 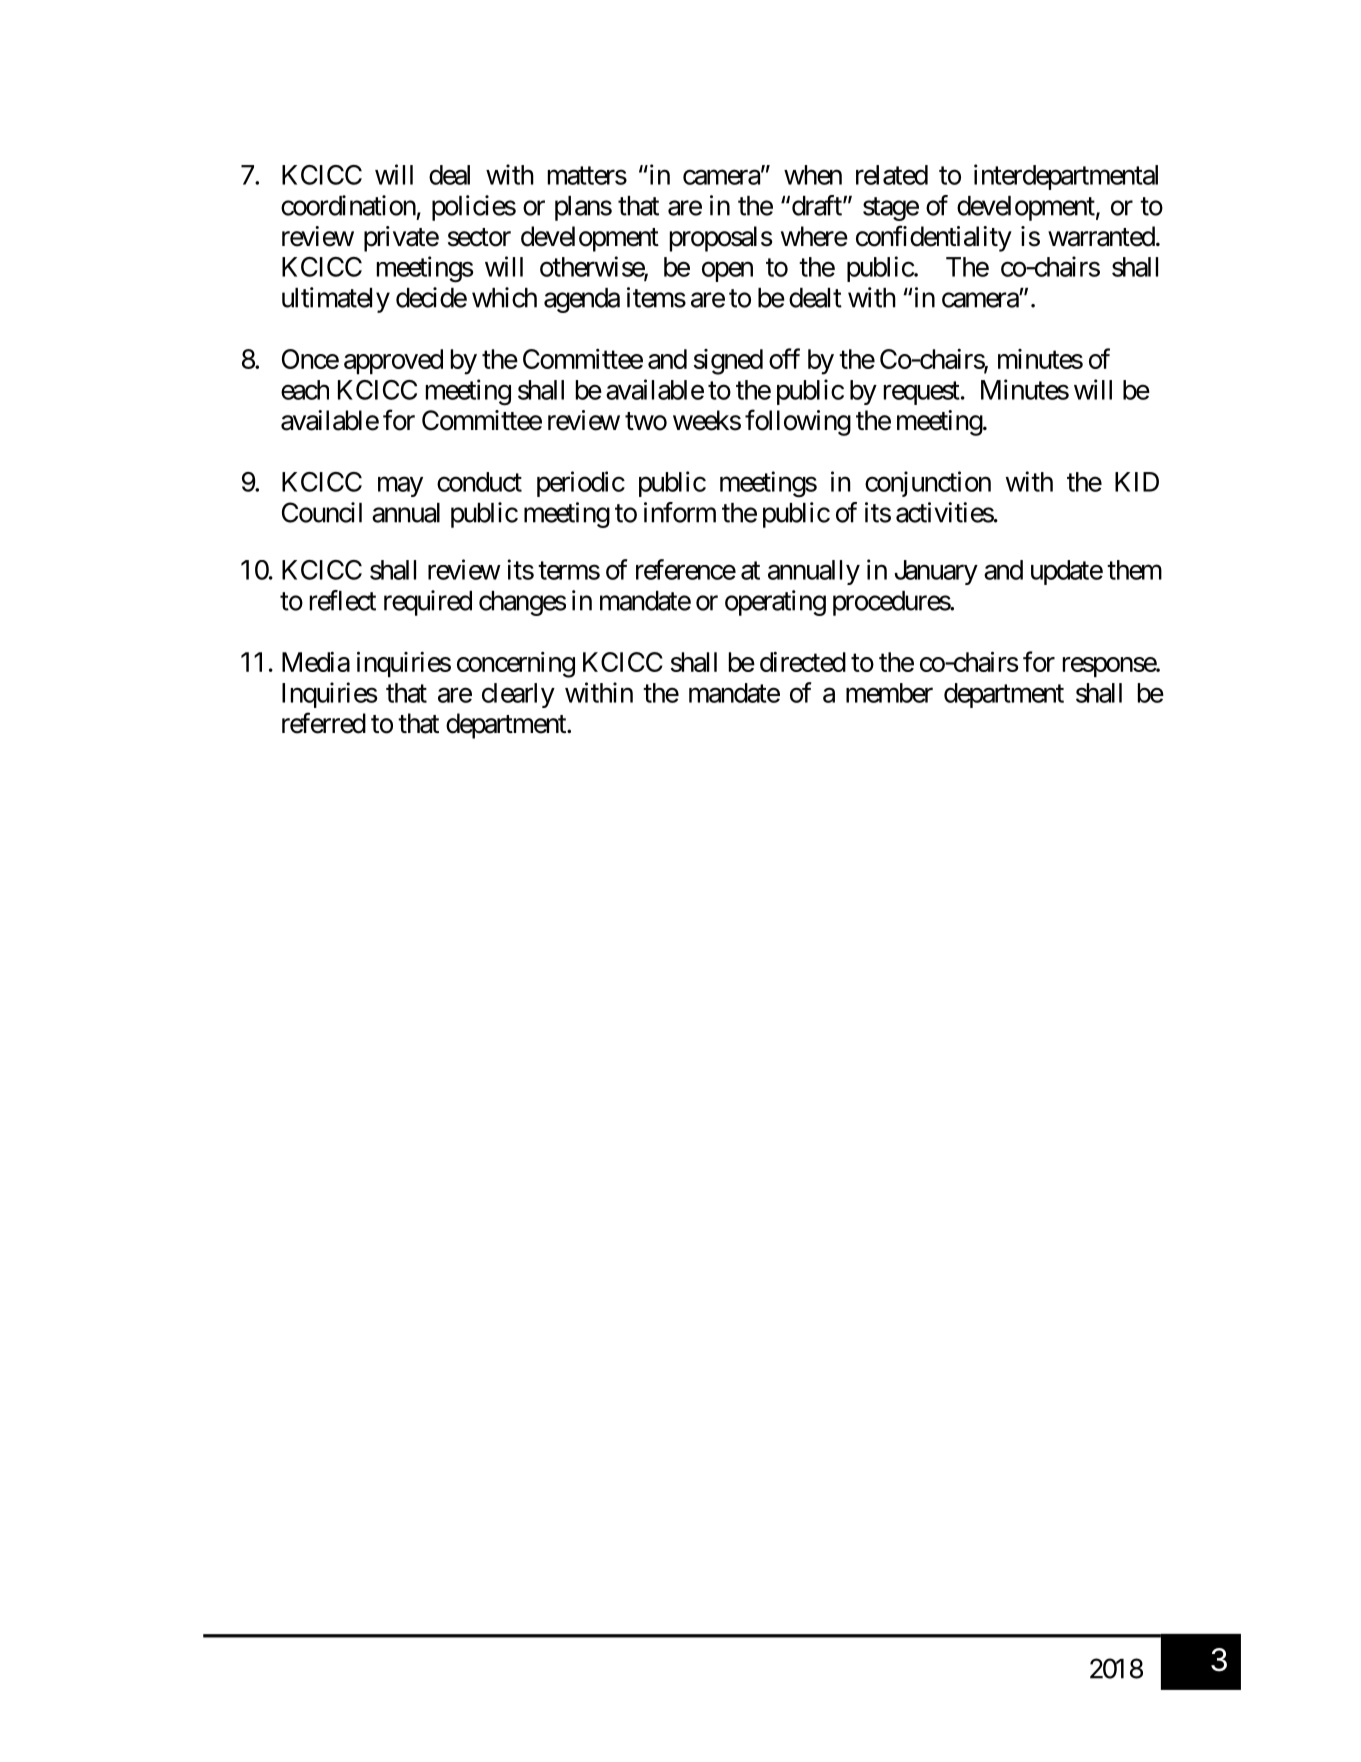 I want to click on directed, so click(x=803, y=662).
